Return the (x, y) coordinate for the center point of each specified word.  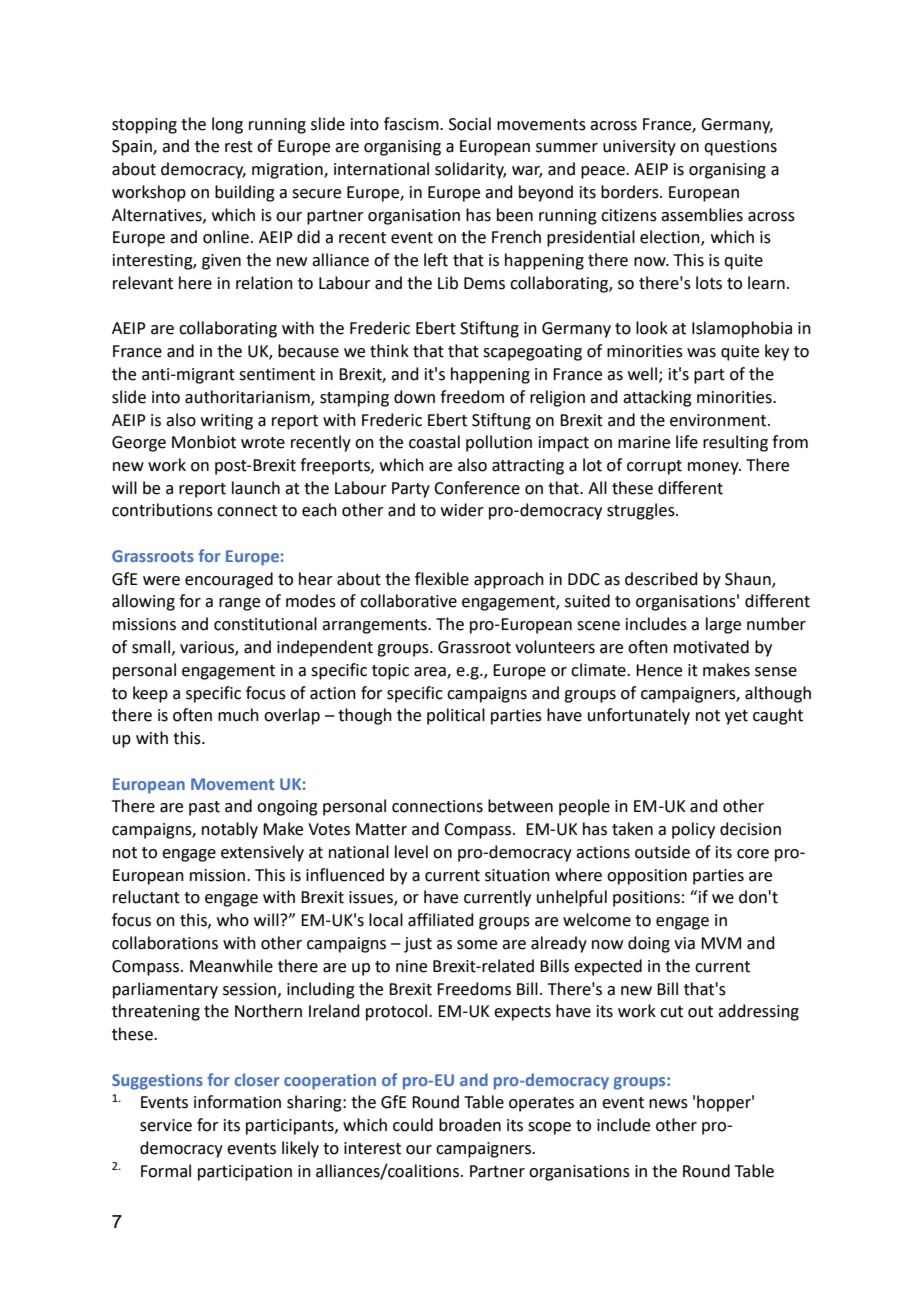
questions (740, 148)
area (431, 673)
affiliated (441, 920)
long (227, 125)
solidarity (470, 170)
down (414, 397)
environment (719, 420)
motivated (711, 647)
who (233, 920)
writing (227, 422)
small (151, 647)
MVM (721, 943)
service (166, 1125)
